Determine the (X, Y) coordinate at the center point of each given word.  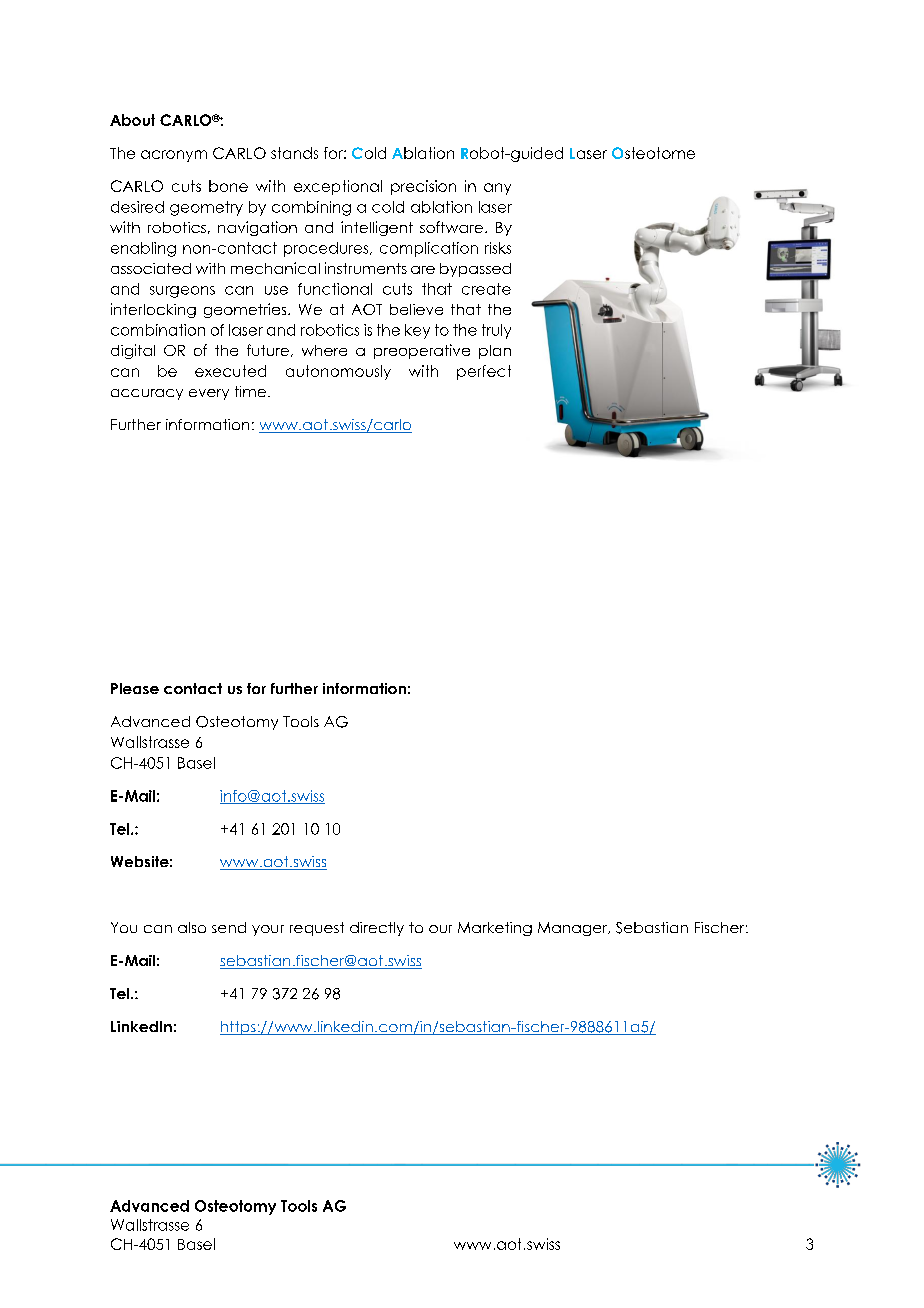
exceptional (338, 187)
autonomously (338, 372)
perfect (484, 372)
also (192, 927)
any (497, 189)
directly (377, 929)
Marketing (495, 929)
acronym (174, 156)
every (209, 394)
